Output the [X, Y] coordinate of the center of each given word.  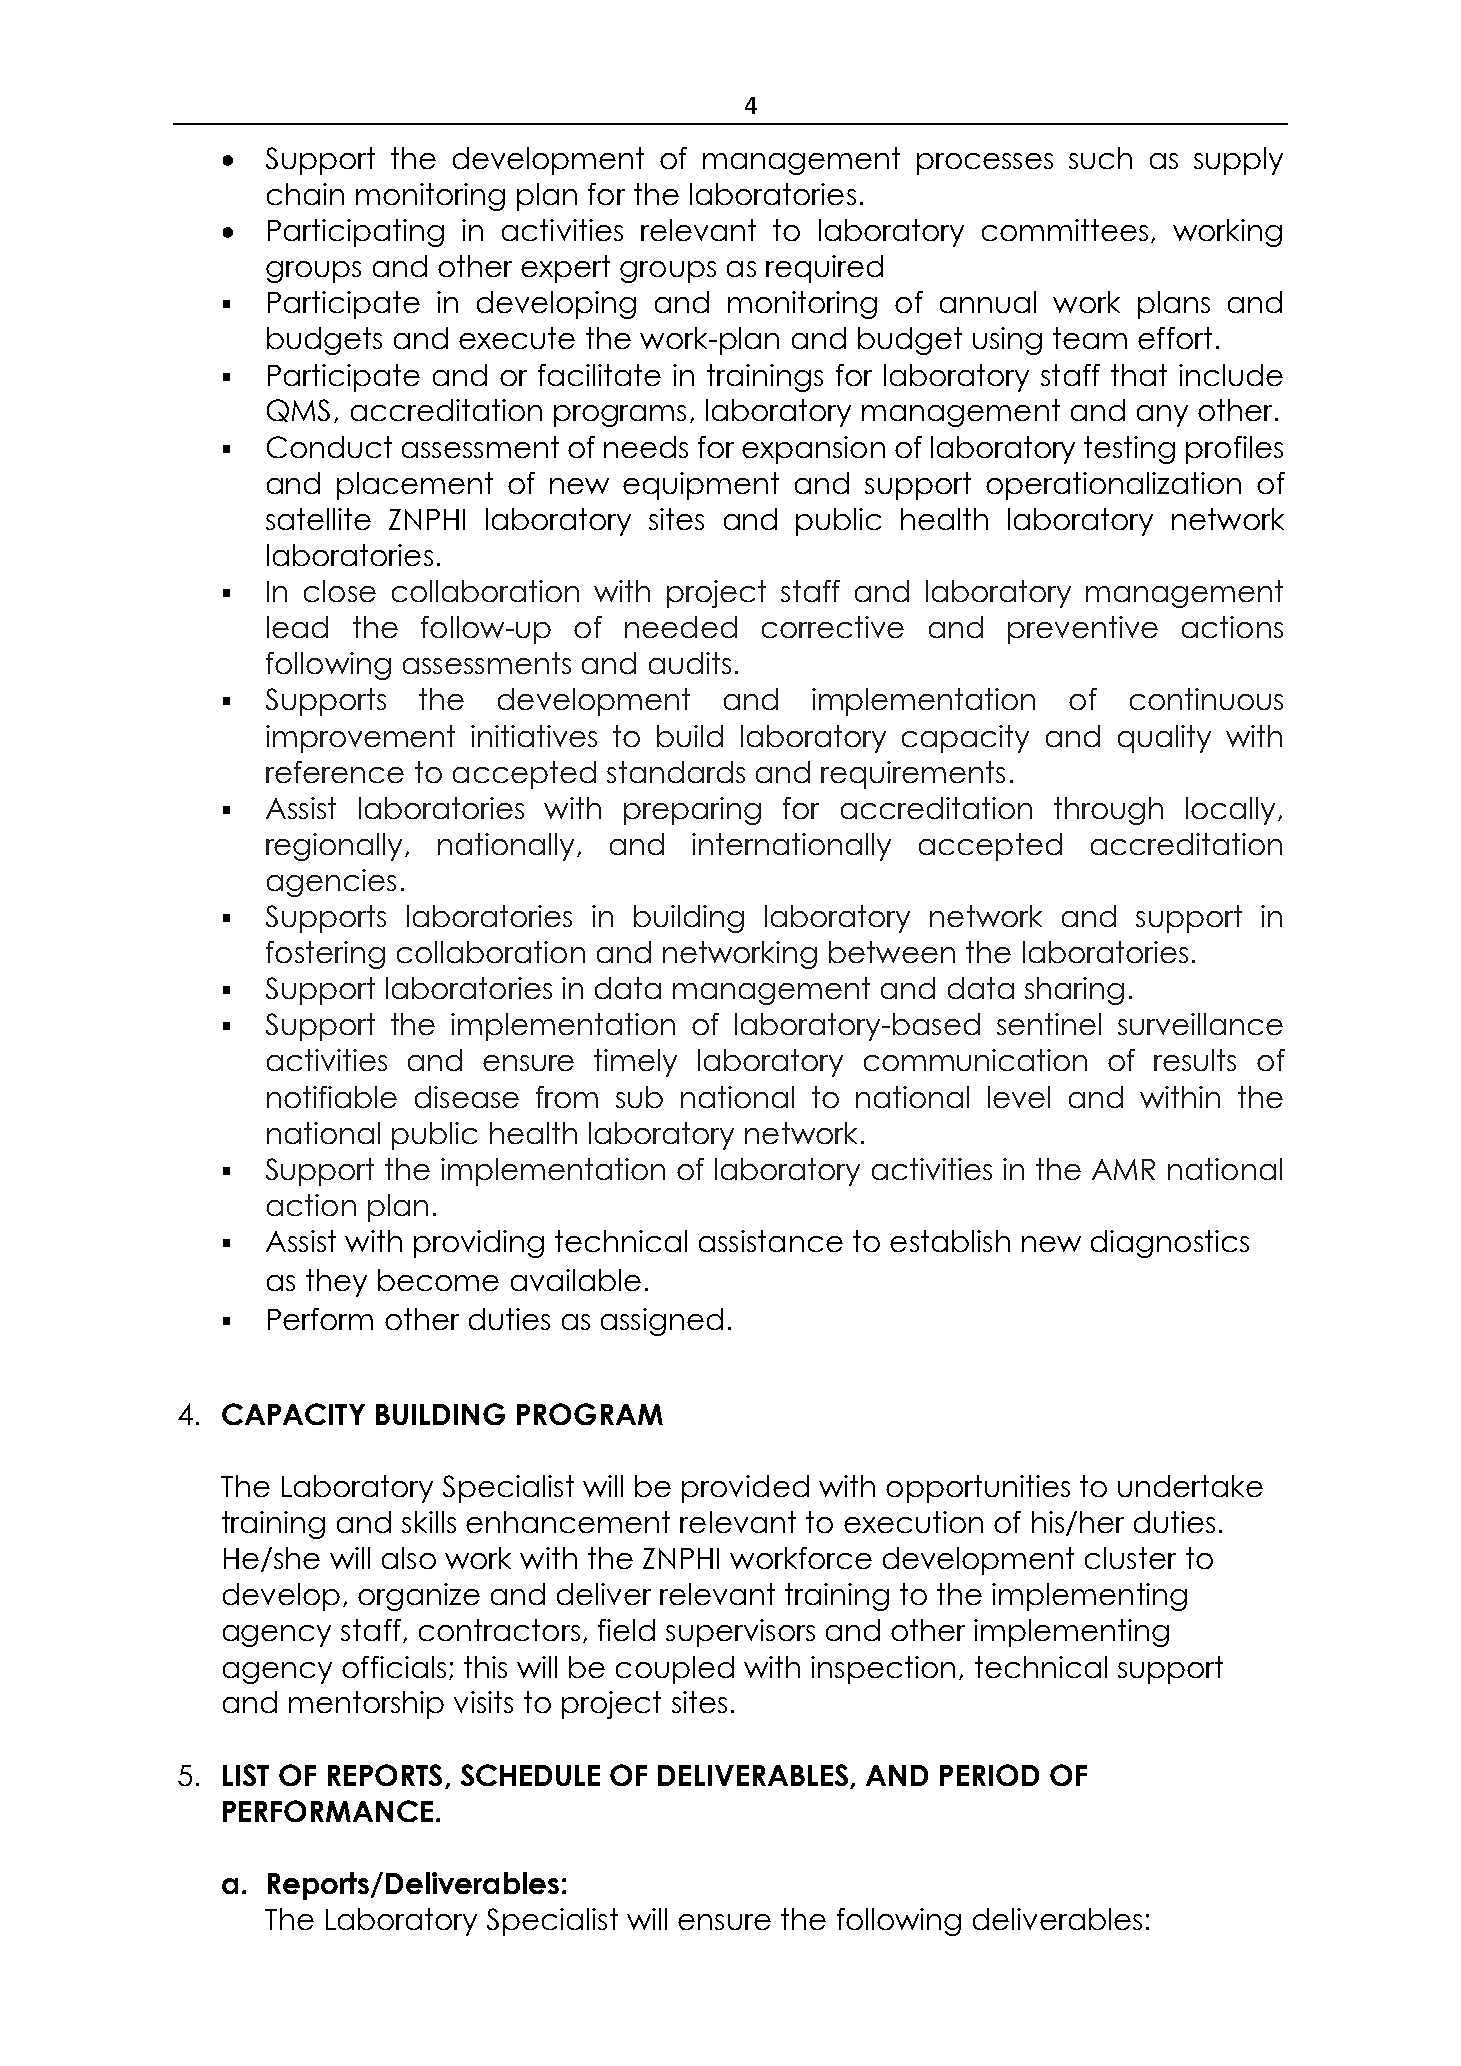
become [438, 1280]
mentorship [366, 1705]
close [340, 591]
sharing [1074, 991]
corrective [833, 627]
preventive [1083, 630]
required [824, 269]
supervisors [740, 1633]
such [1100, 158]
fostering [325, 955]
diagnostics [1170, 1244]
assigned [662, 1322]
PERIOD [989, 1775]
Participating [356, 233]
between [892, 952]
